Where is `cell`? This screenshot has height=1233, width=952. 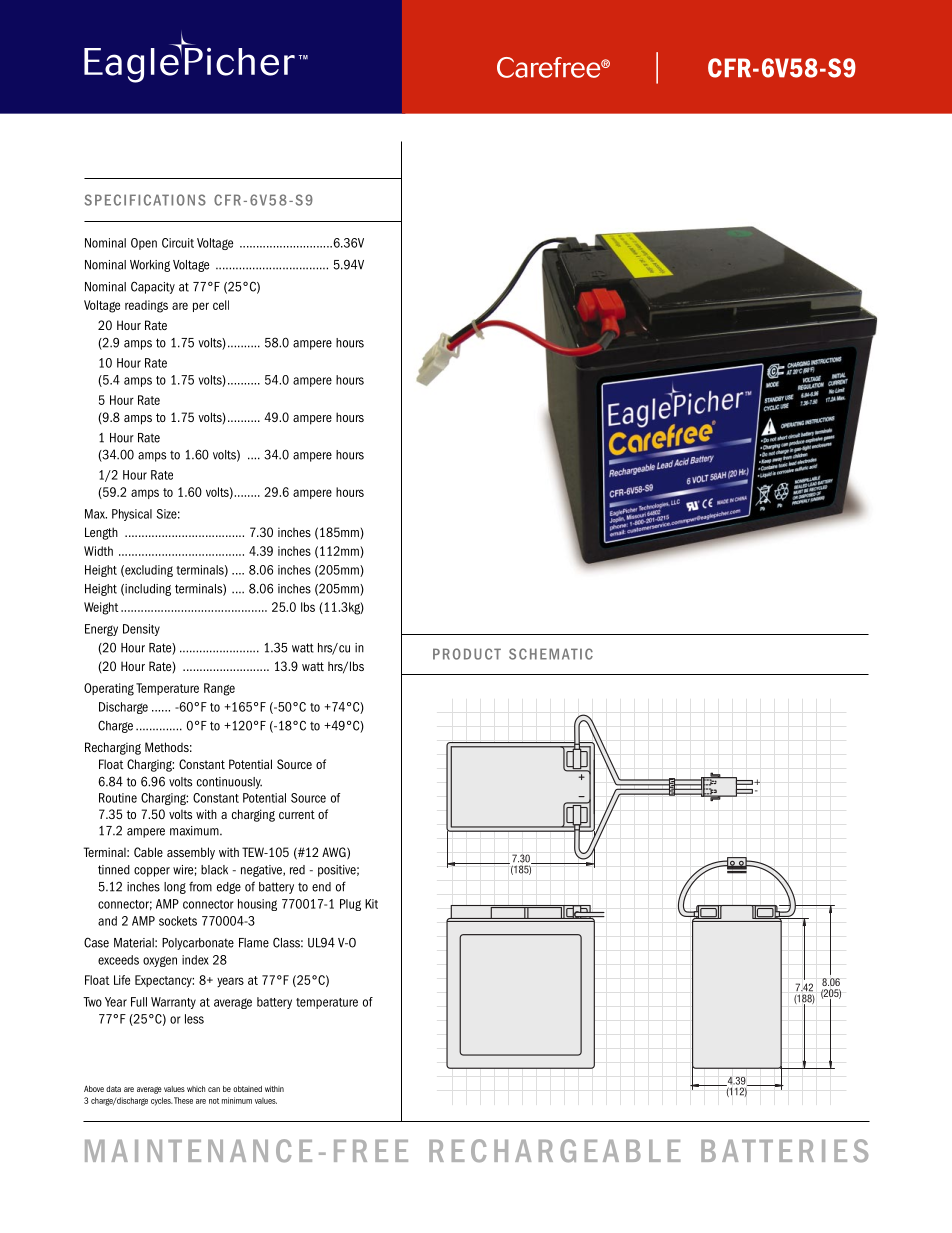 cell is located at coordinates (221, 305).
